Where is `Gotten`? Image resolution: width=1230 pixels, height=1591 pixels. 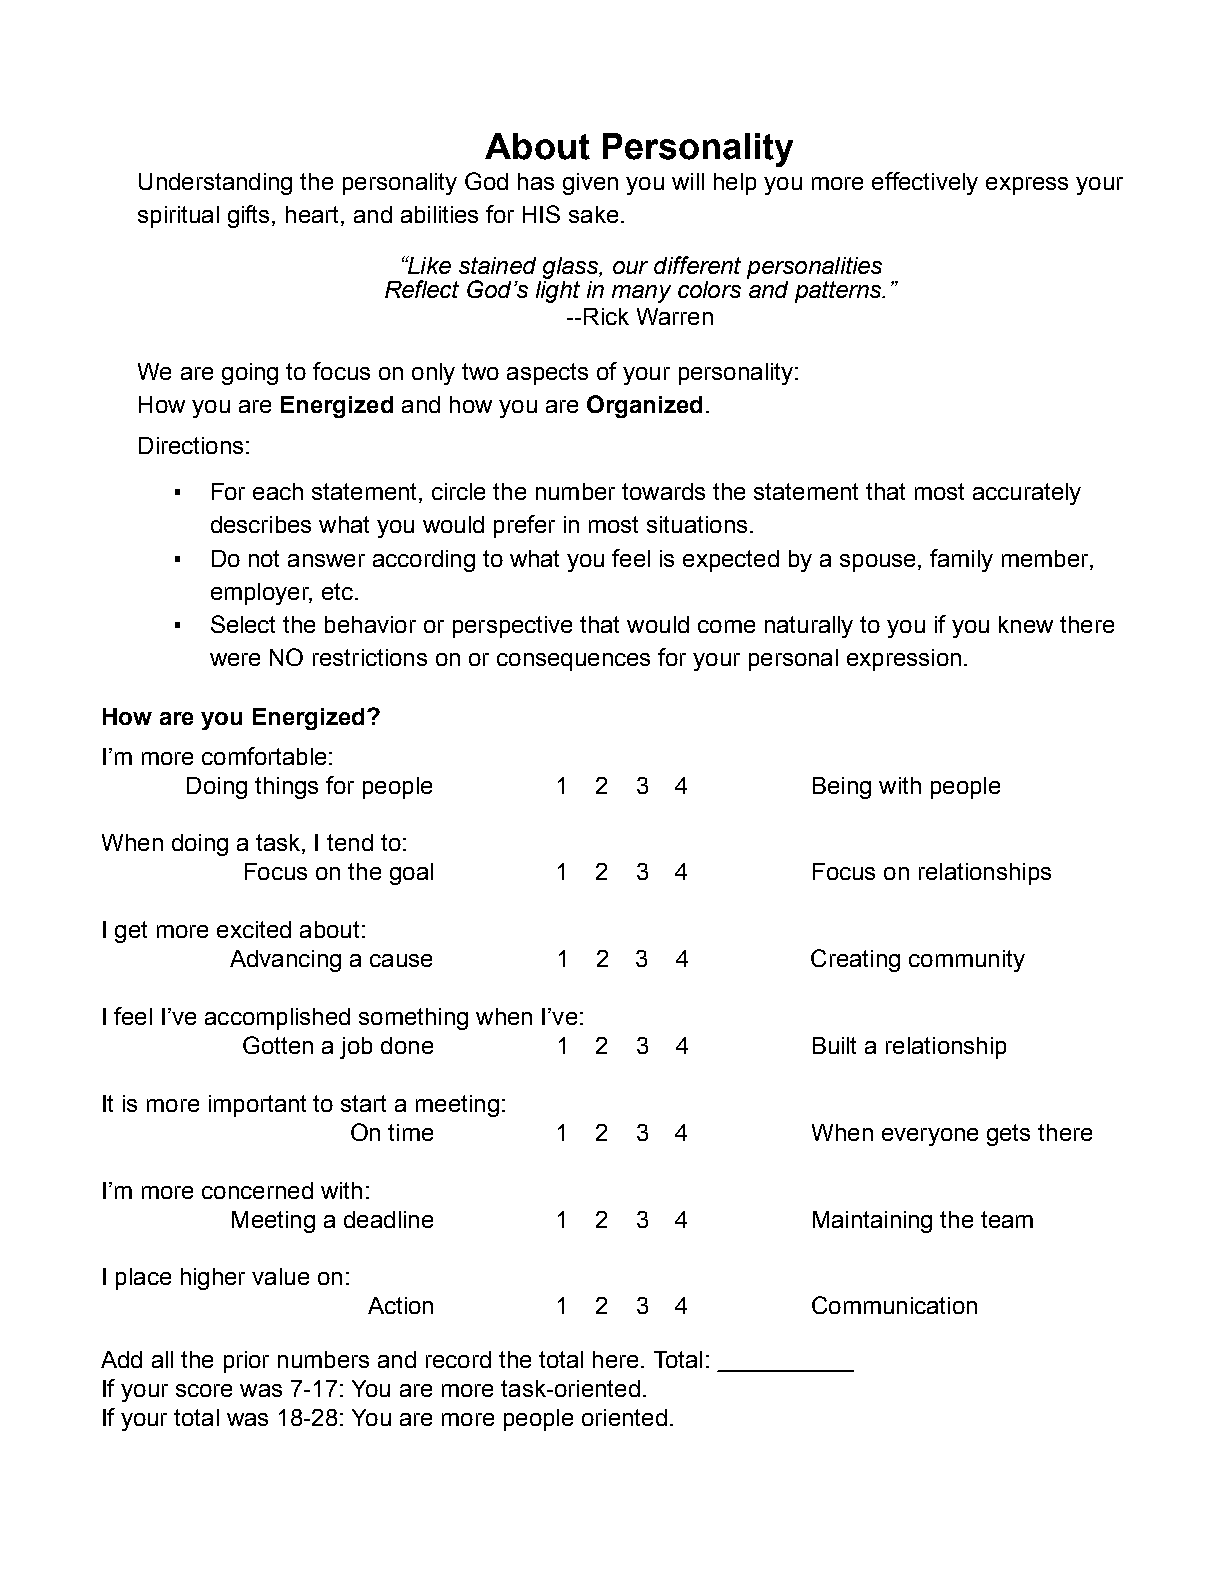
Gotten is located at coordinates (278, 1045).
